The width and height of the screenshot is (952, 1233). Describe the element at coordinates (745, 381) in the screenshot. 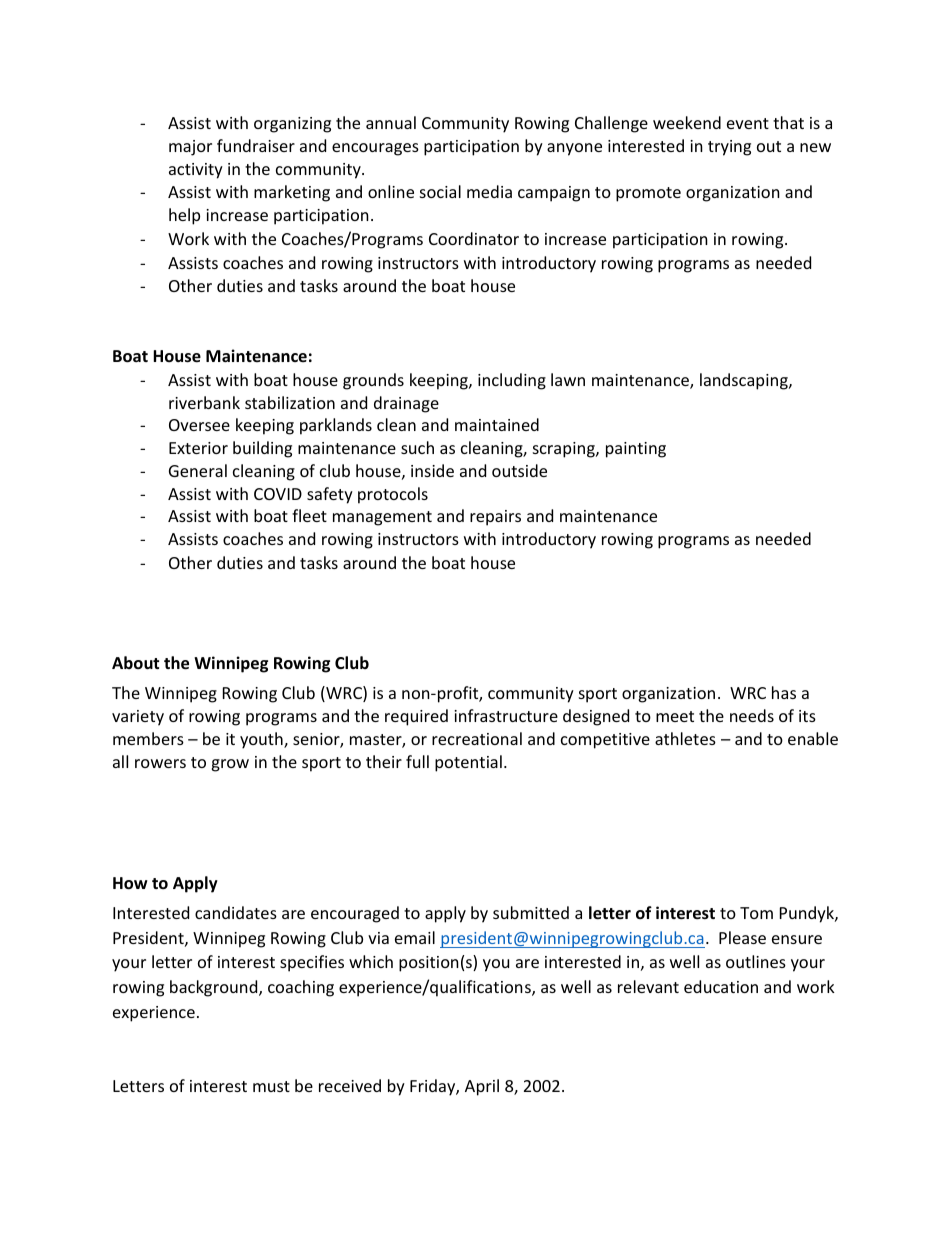

I see `landscaping` at that location.
